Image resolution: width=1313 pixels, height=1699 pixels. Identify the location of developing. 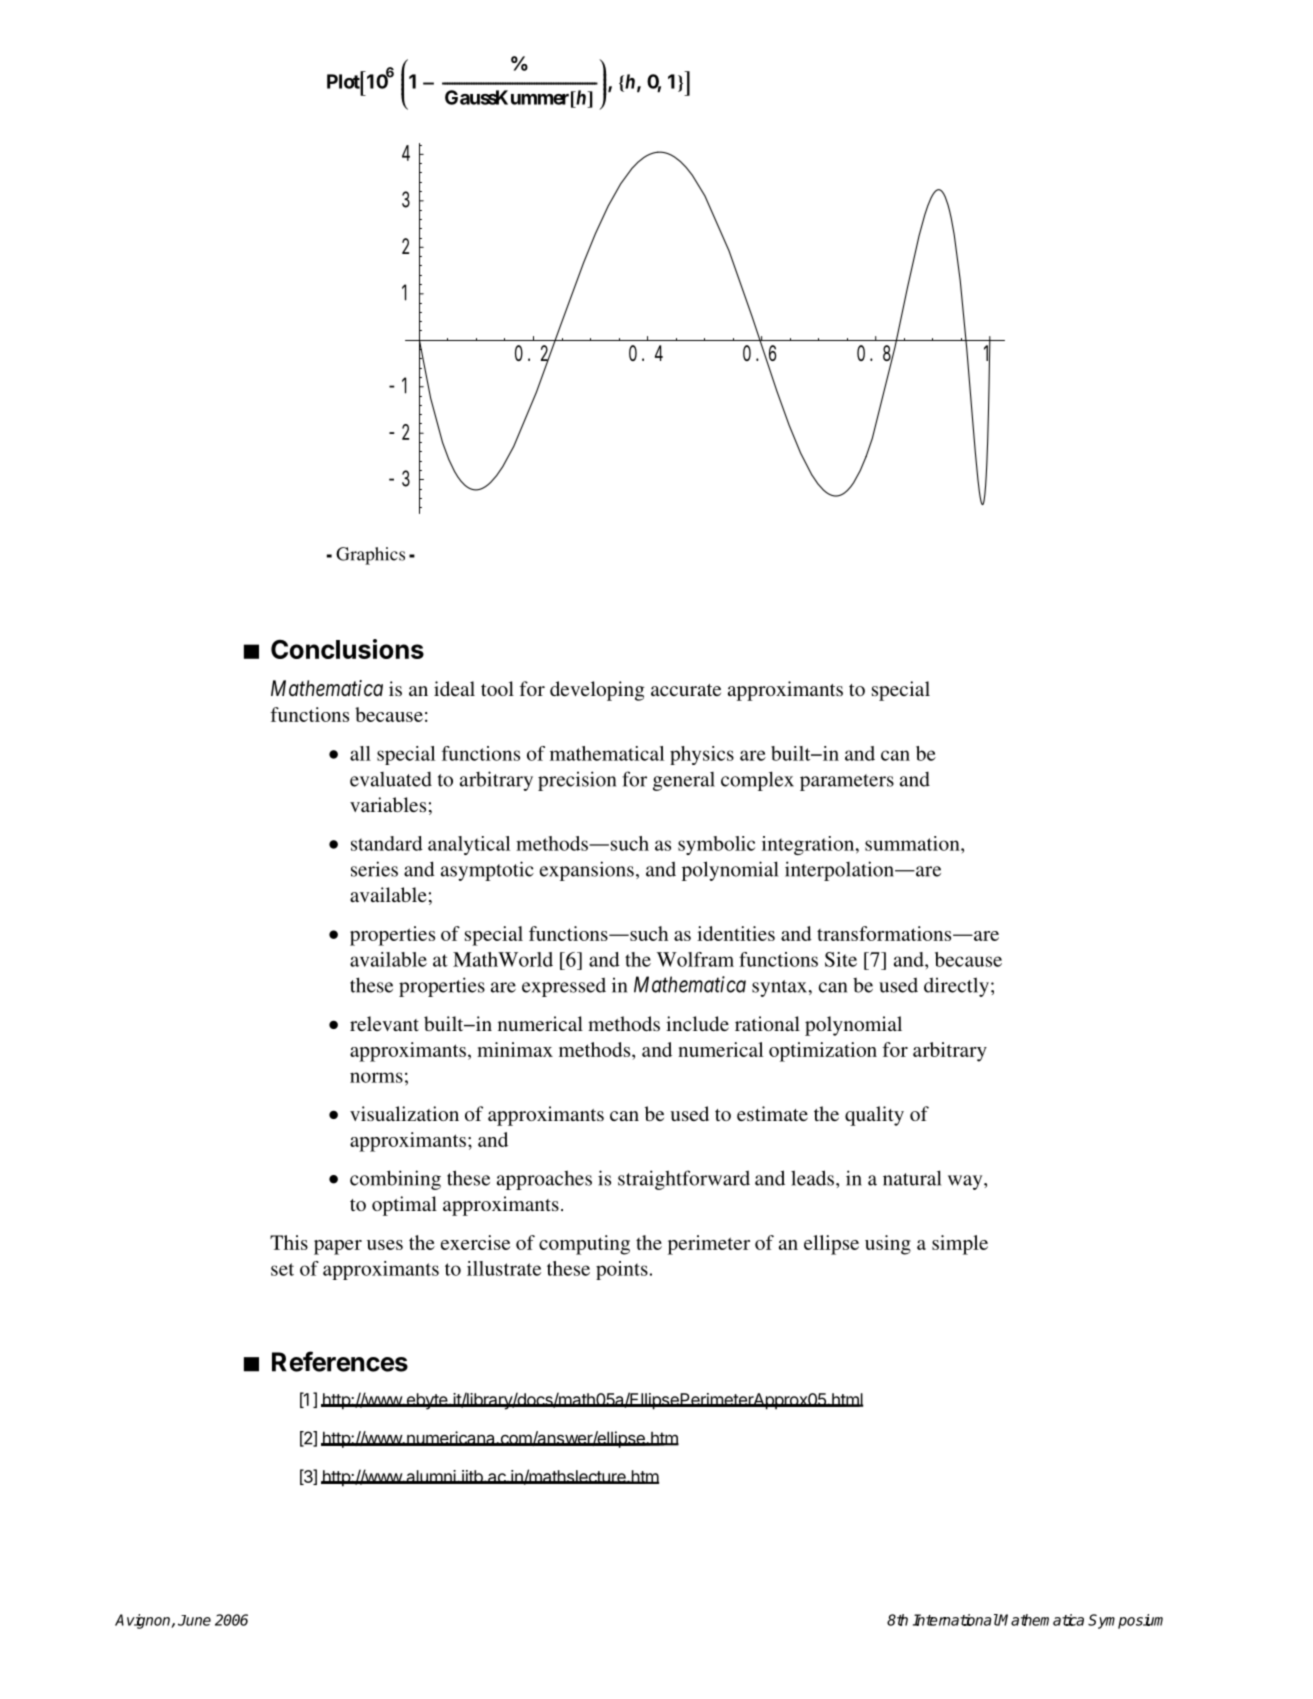
(597, 691).
